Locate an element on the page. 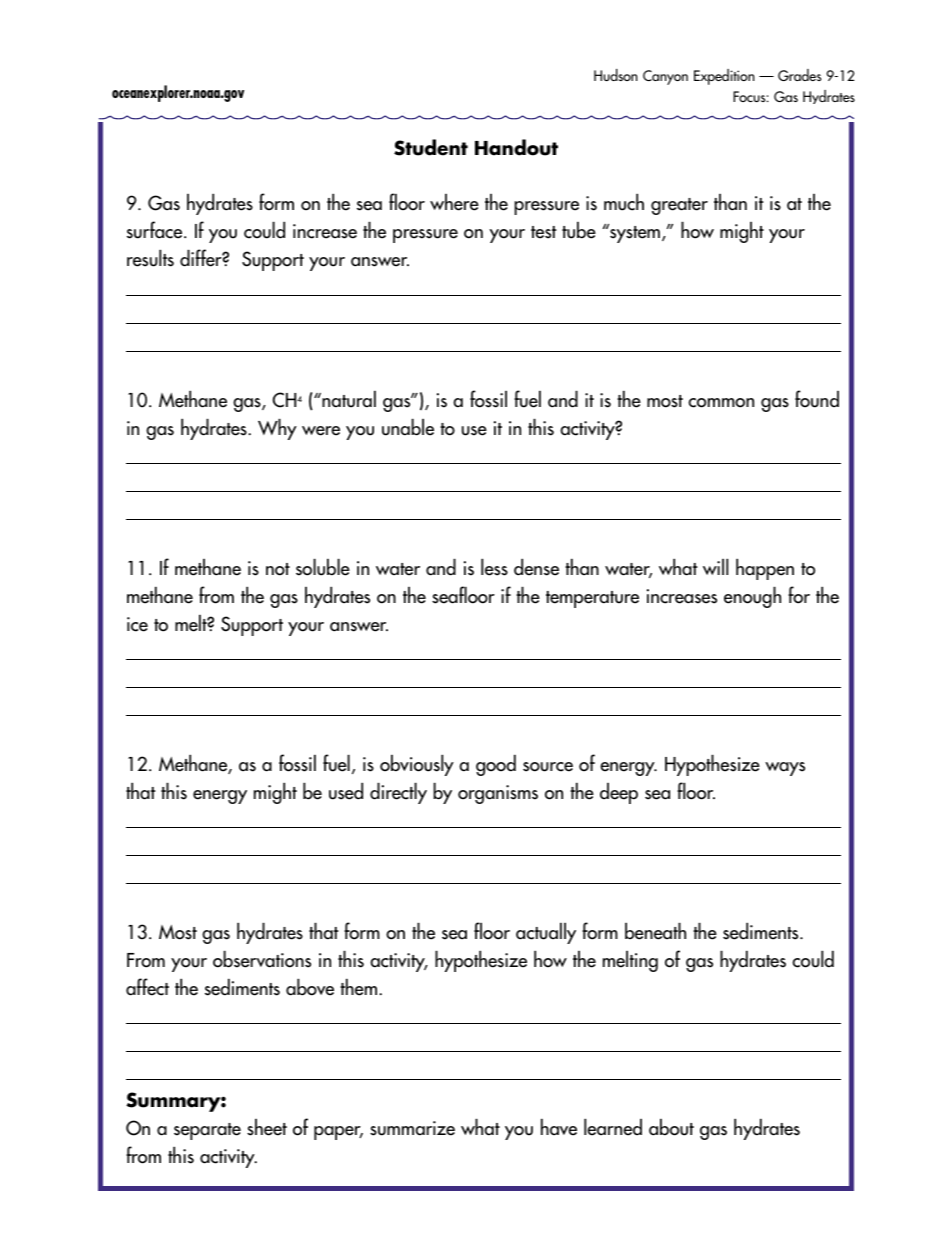 This page has width=952, height=1233. ice is located at coordinates (137, 624).
